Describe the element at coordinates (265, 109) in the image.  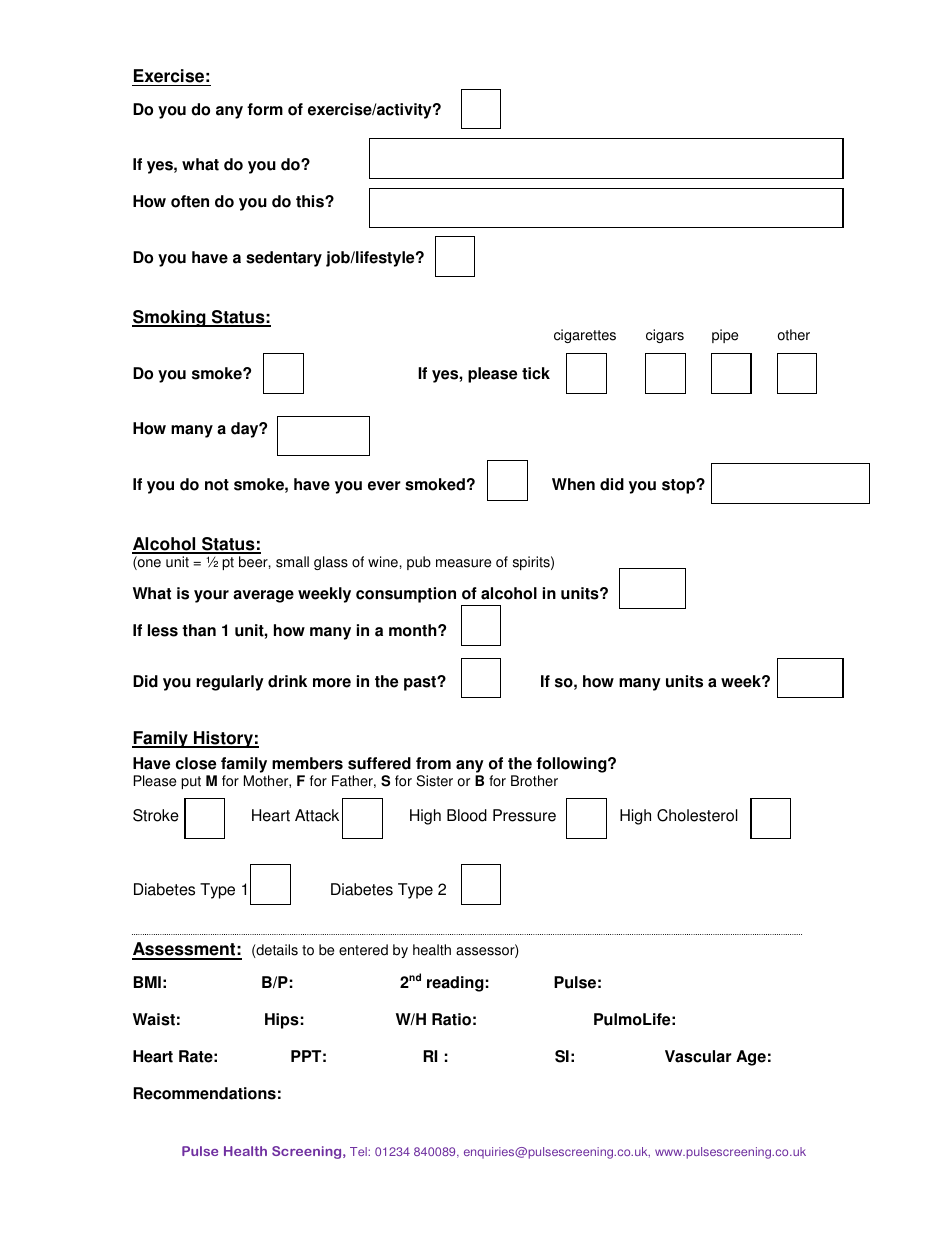
I see `form` at that location.
